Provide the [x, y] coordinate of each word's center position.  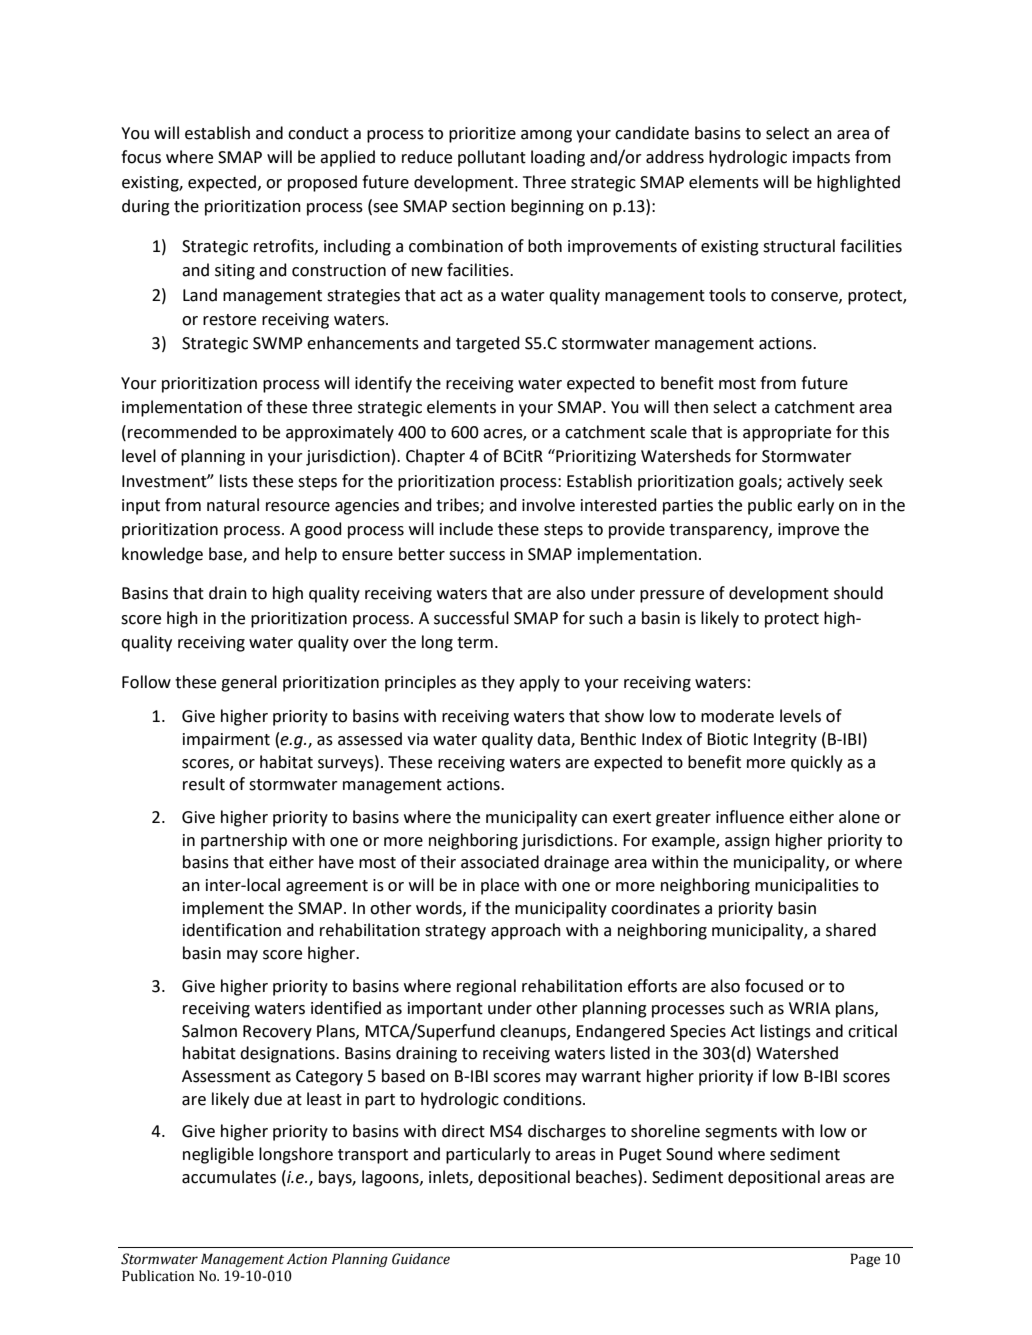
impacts [821, 159]
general [249, 683]
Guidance [421, 1259]
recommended [182, 432]
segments [741, 1133]
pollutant [492, 158]
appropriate [787, 434]
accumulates [229, 1177]
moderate [737, 716]
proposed [322, 183]
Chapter [435, 457]
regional [486, 987]
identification [232, 930]
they [498, 683]
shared [851, 930]
